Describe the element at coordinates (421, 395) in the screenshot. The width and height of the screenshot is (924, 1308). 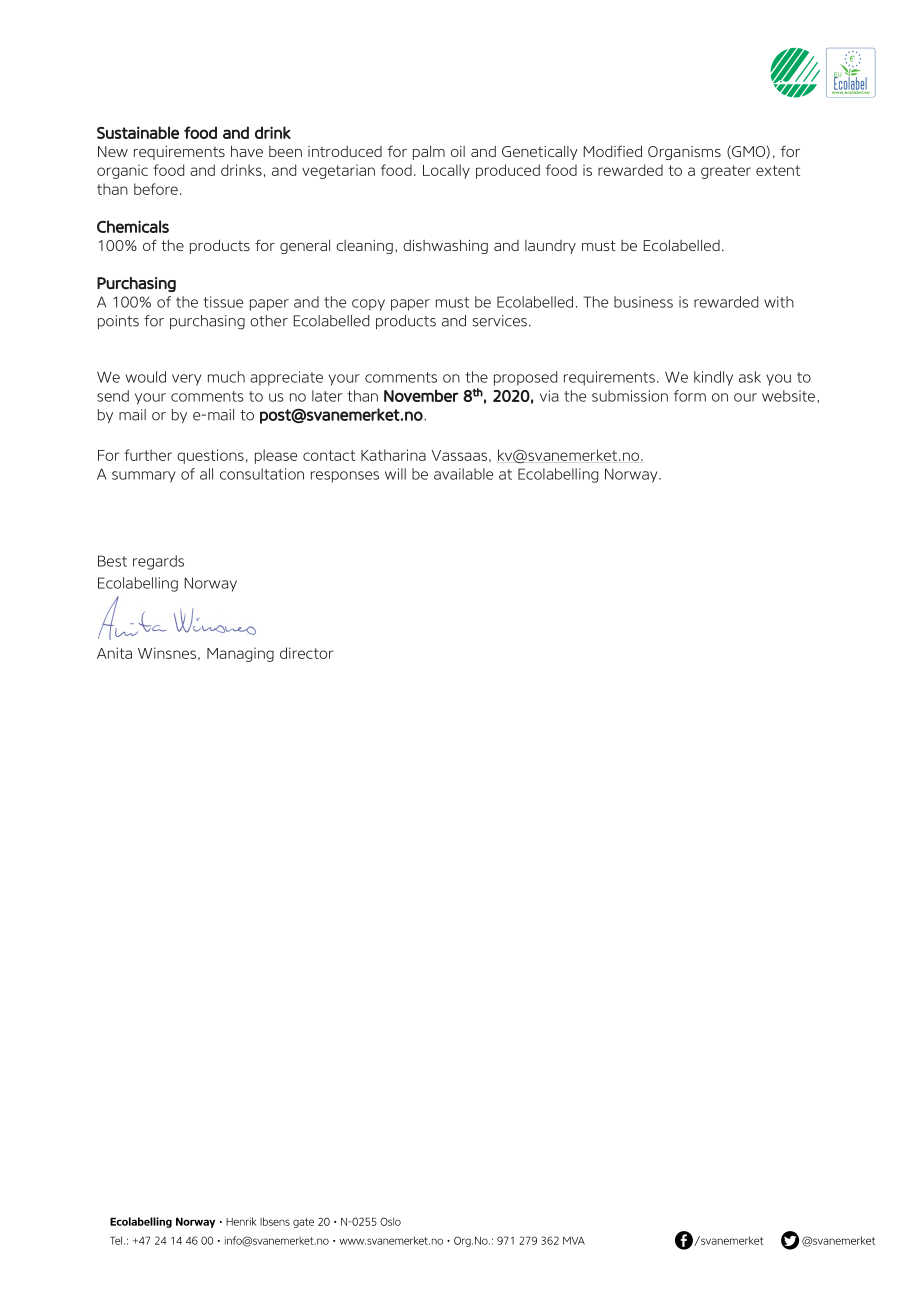
I see `November` at that location.
